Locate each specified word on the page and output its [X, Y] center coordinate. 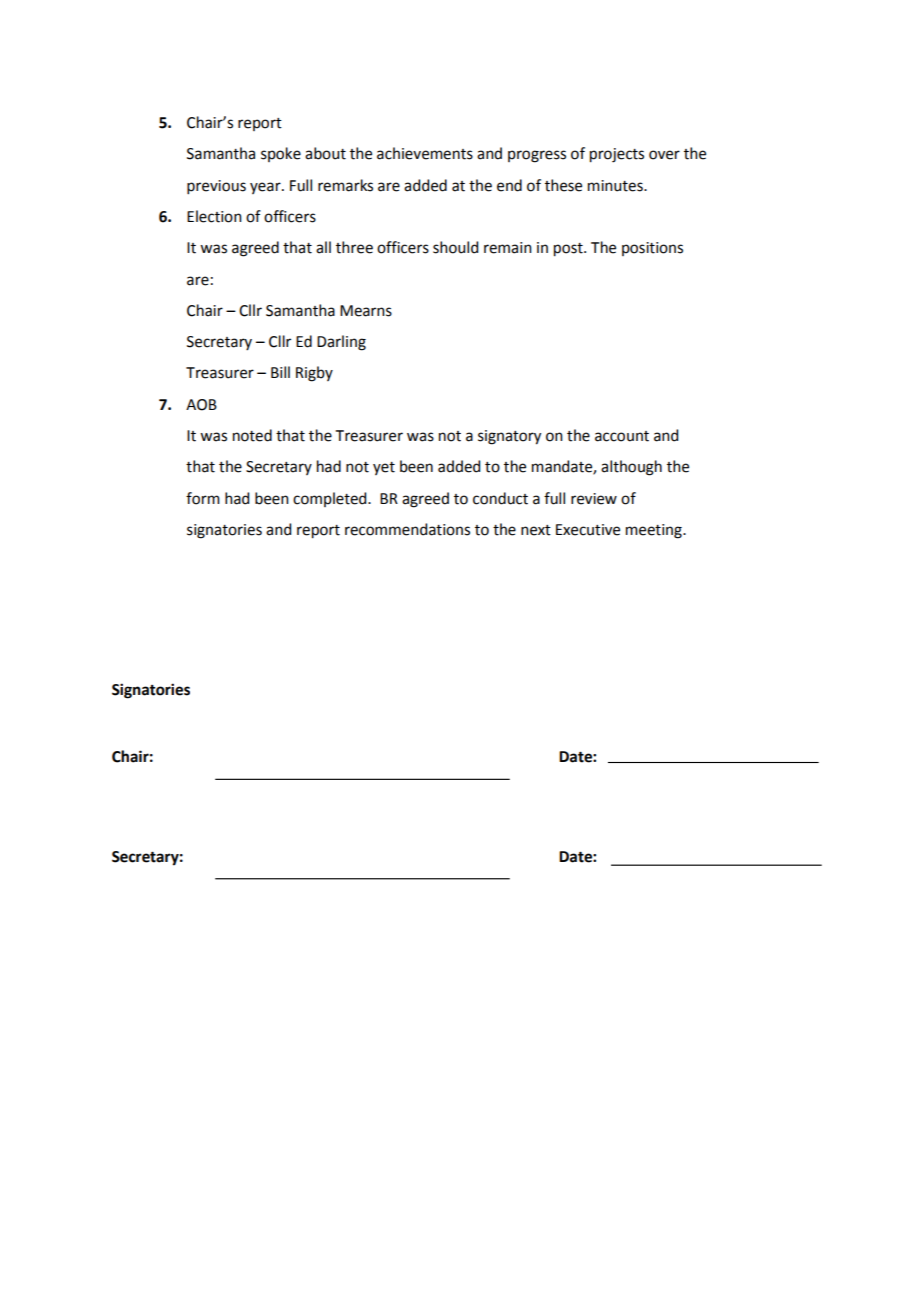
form [203, 498]
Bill [280, 372]
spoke [281, 154]
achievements [425, 153]
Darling [341, 343]
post [569, 250]
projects [617, 155]
